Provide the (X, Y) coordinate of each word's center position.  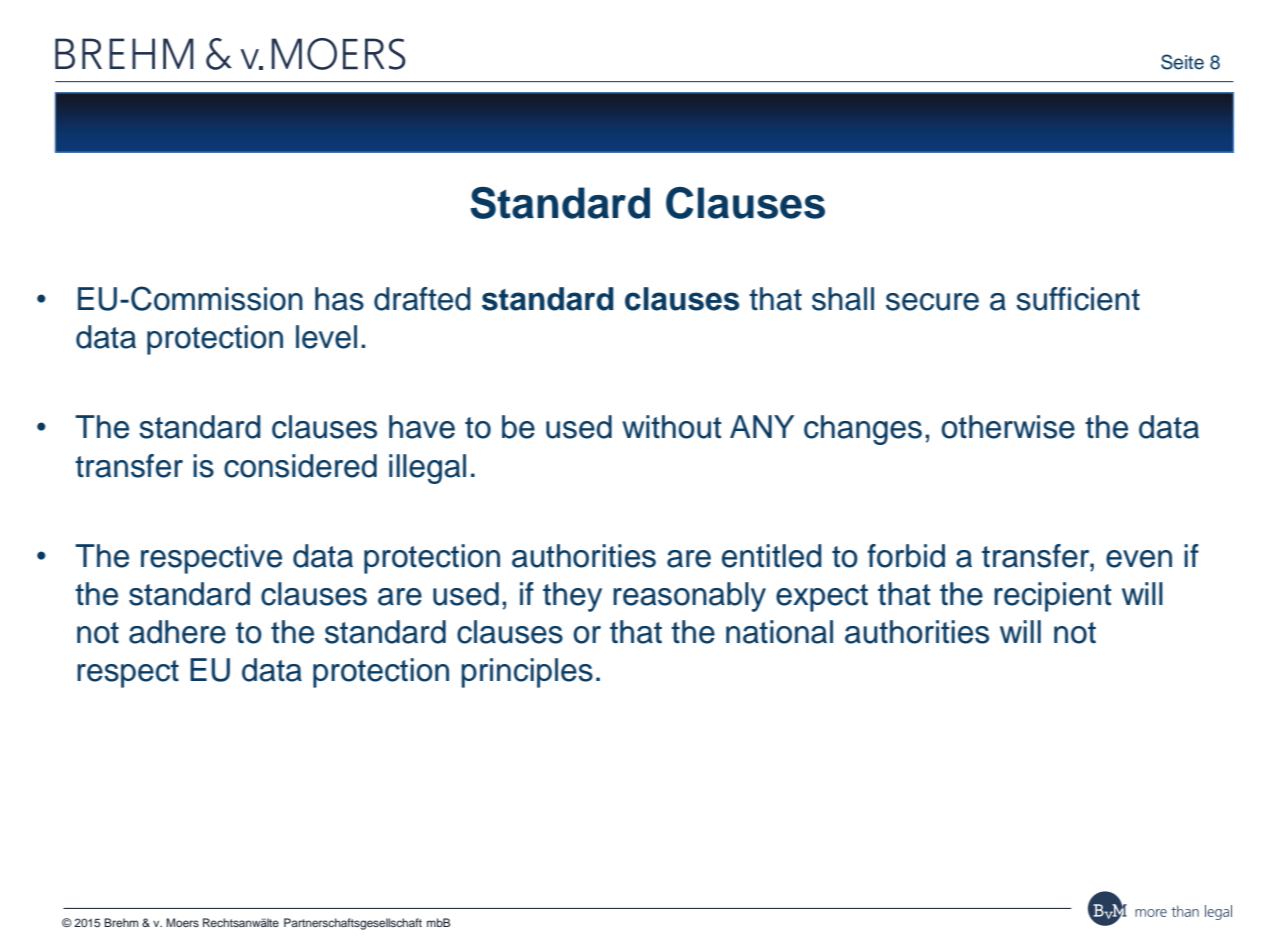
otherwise (1008, 427)
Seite (1182, 62)
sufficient (1078, 299)
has (339, 299)
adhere (177, 632)
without (672, 427)
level (326, 337)
